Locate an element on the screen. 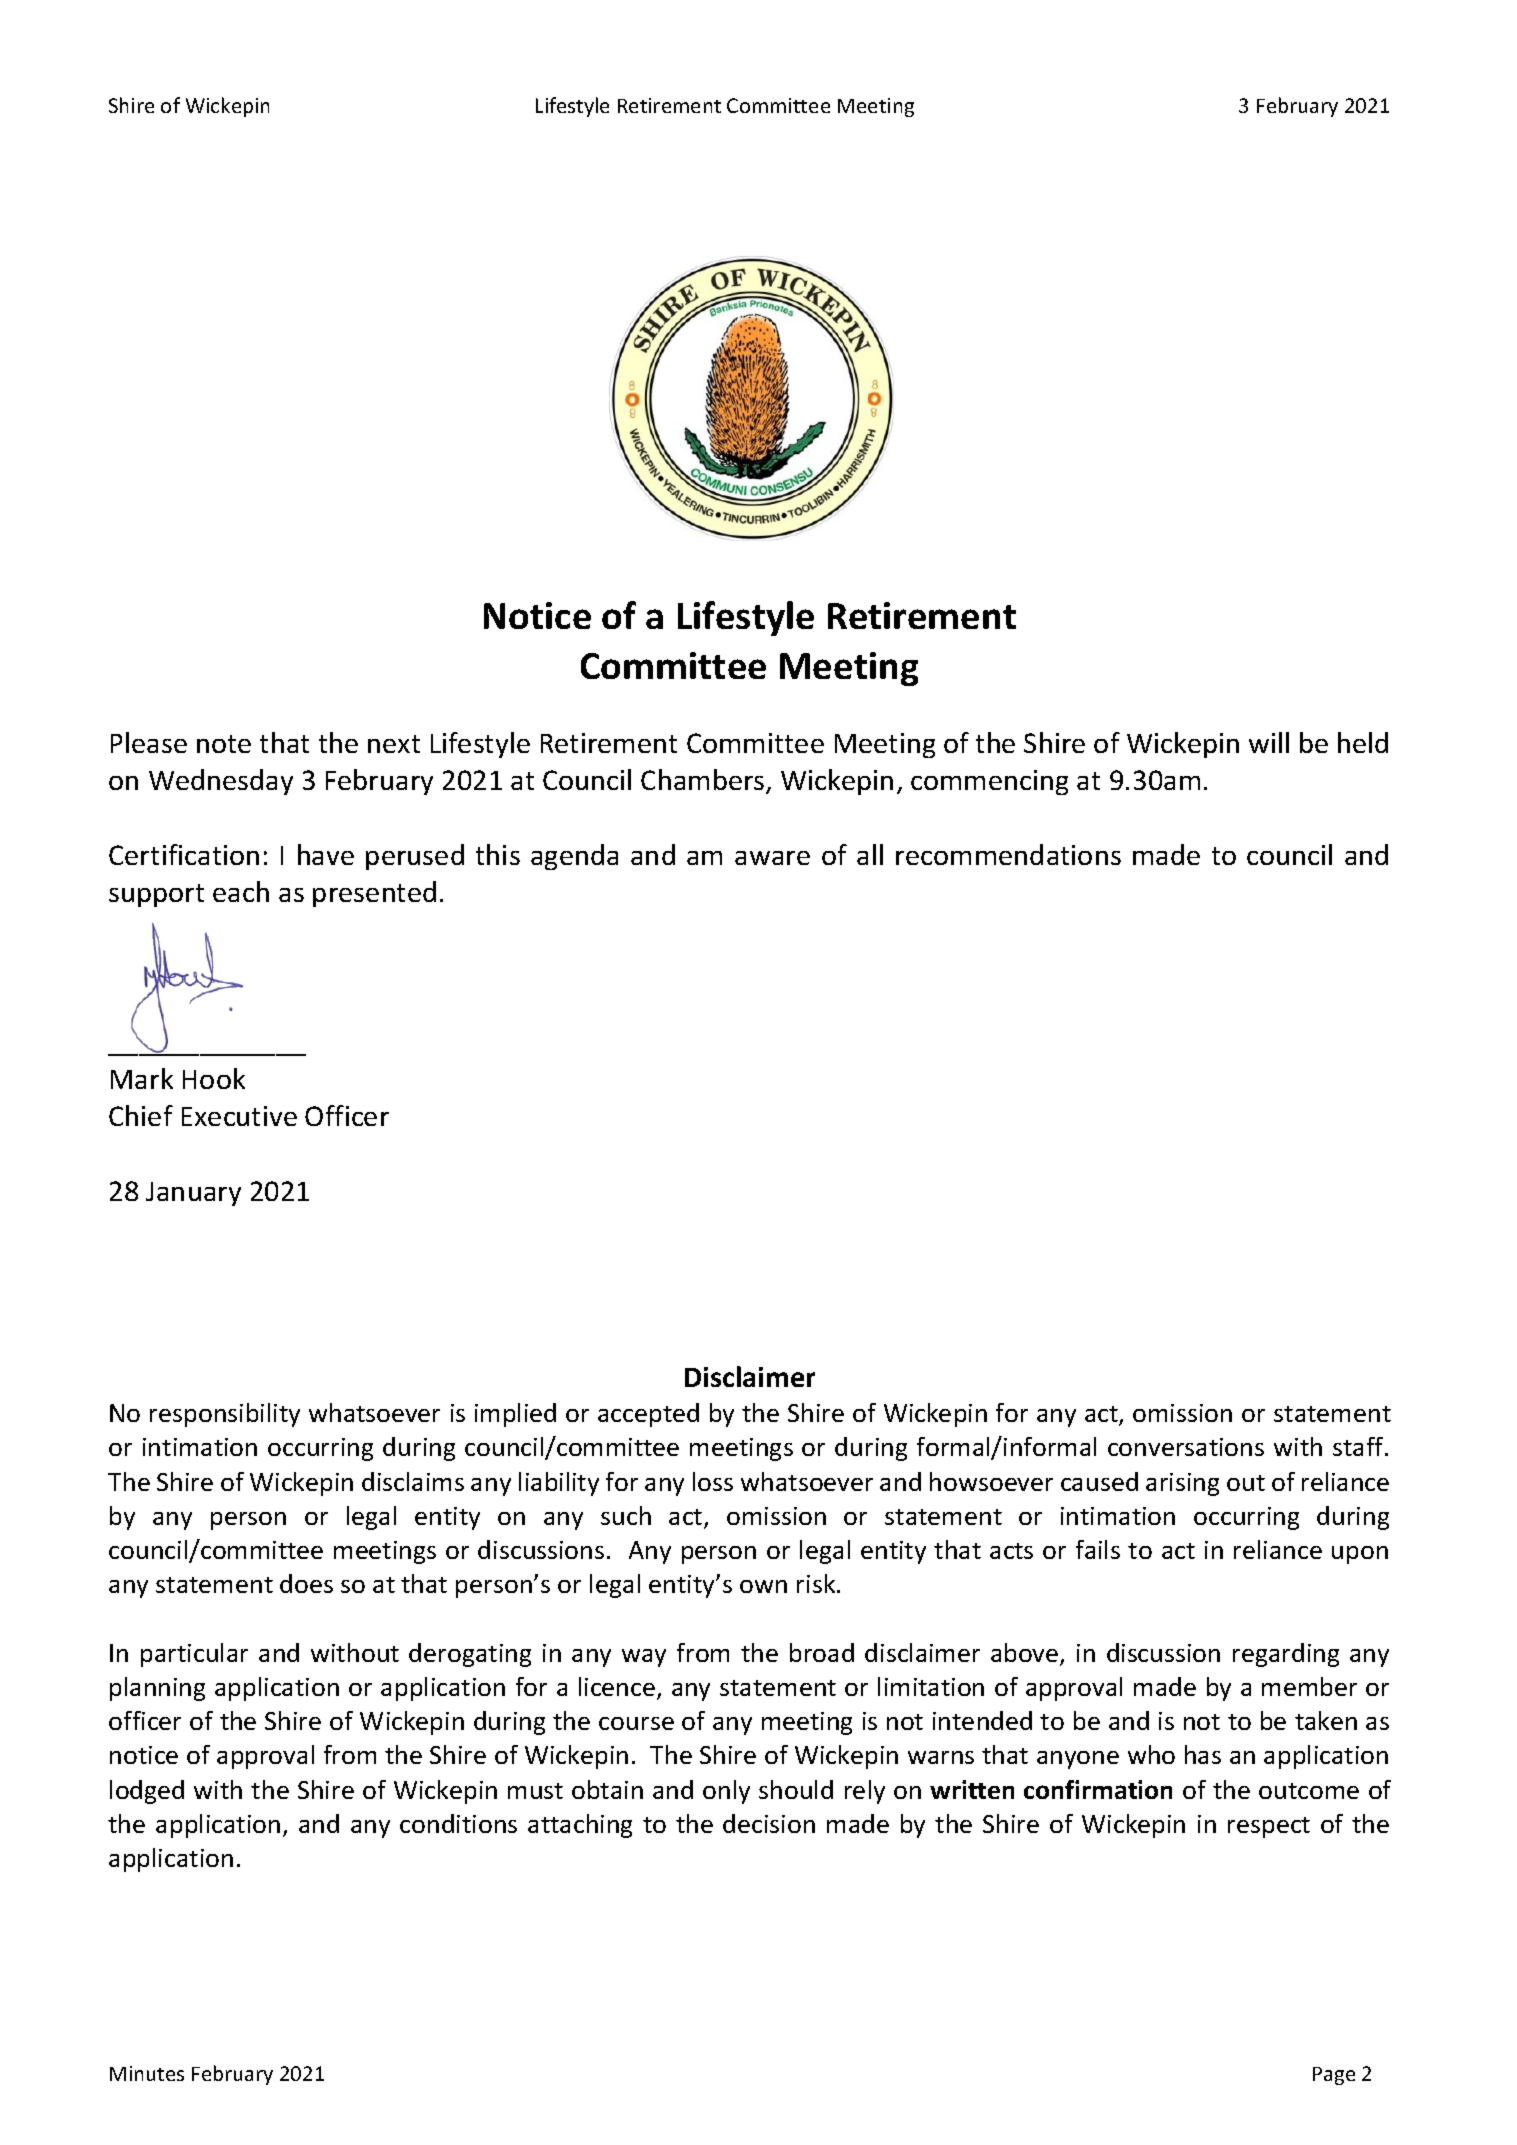 The width and height of the screenshot is (1517, 2145). own is located at coordinates (763, 1586).
